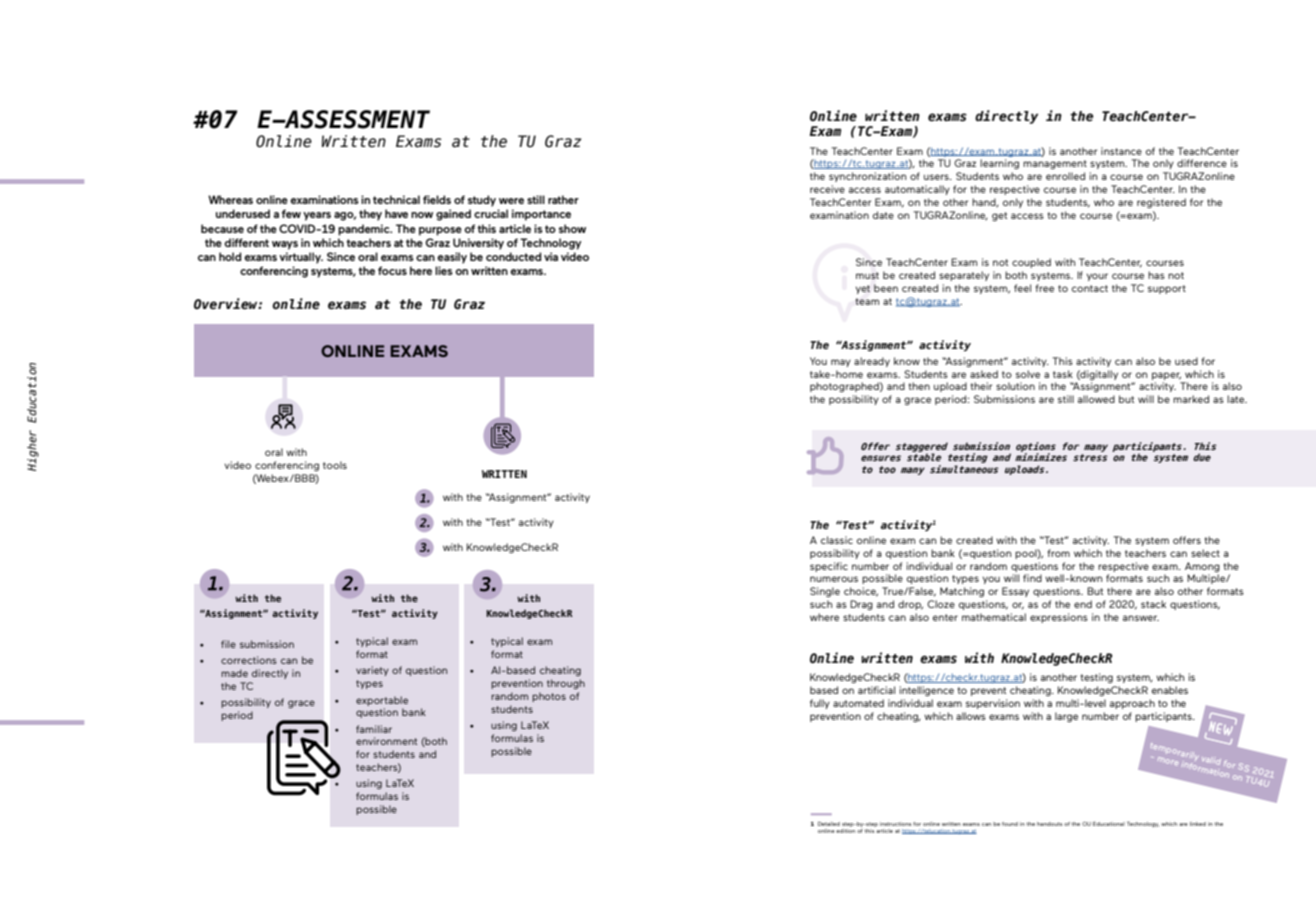 This screenshot has height=904, width=1316. I want to click on technical, so click(396, 199).
